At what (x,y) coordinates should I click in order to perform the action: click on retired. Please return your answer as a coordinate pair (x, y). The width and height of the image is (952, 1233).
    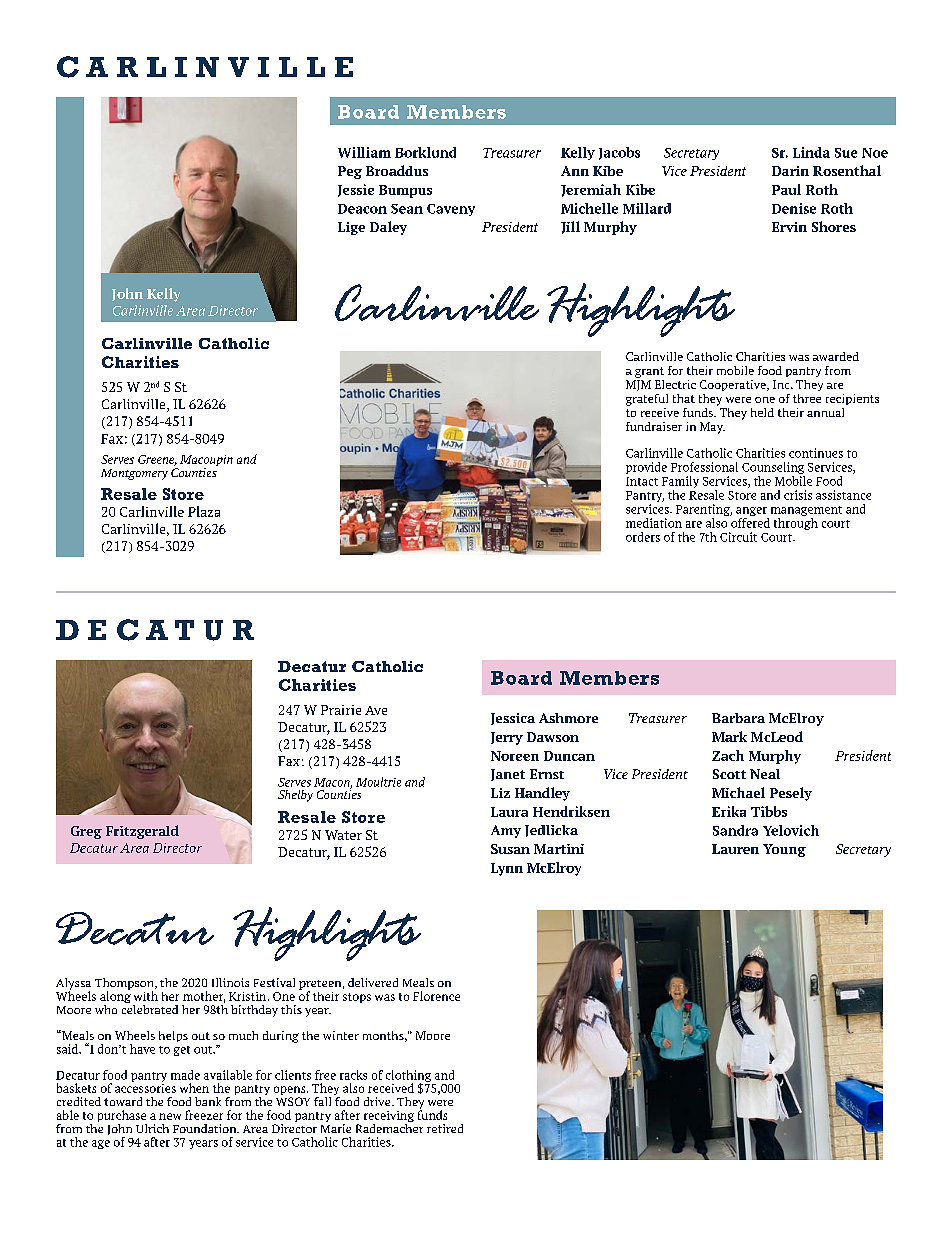
    Looking at the image, I should click on (445, 1128).
